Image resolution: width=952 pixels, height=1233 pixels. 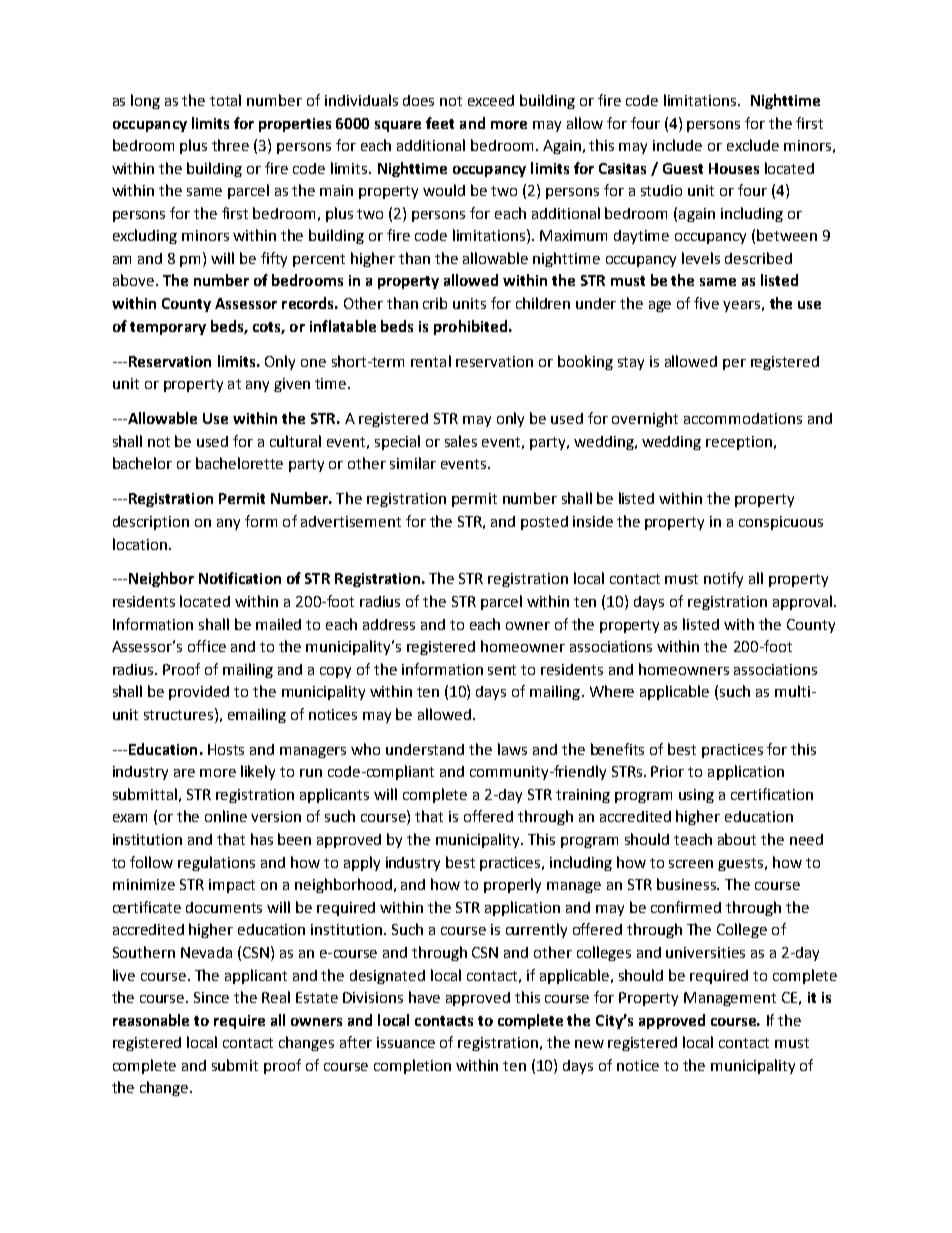 I want to click on address, so click(x=389, y=624).
